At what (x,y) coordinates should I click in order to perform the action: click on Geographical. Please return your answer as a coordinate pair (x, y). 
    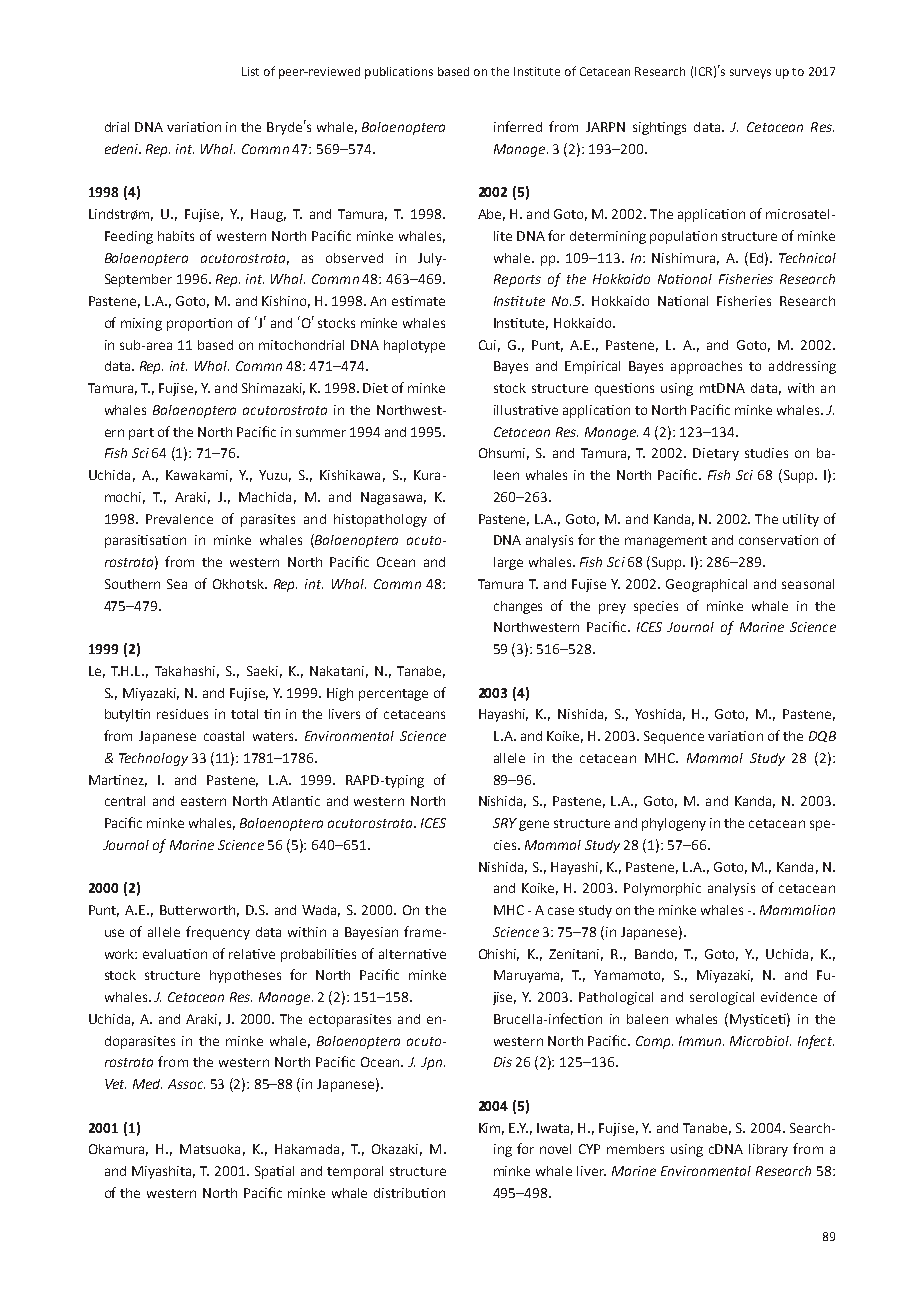
    Looking at the image, I should click on (706, 585).
